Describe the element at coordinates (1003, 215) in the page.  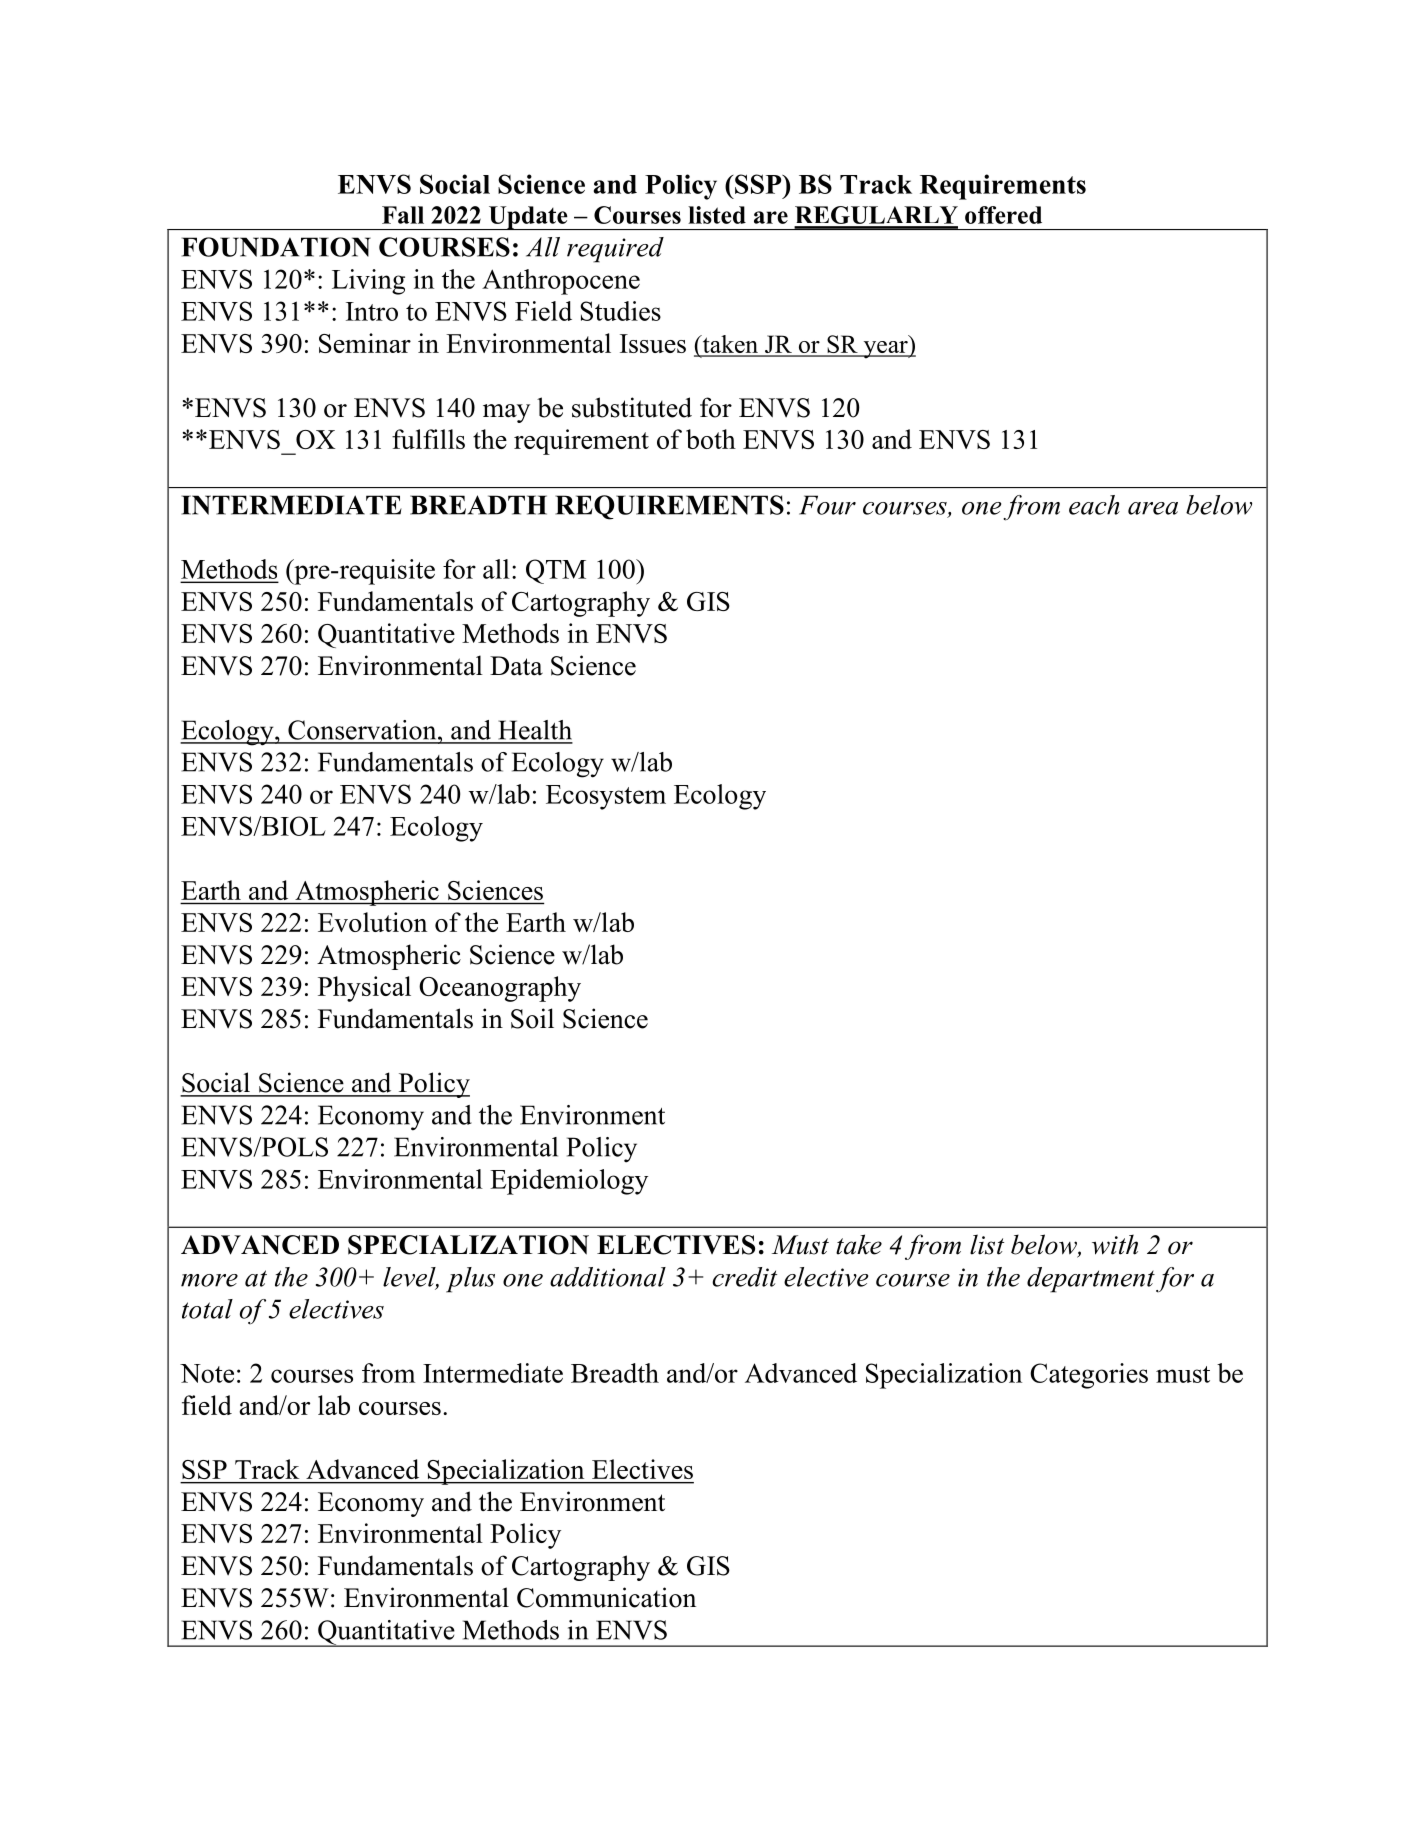
I see `offered` at that location.
